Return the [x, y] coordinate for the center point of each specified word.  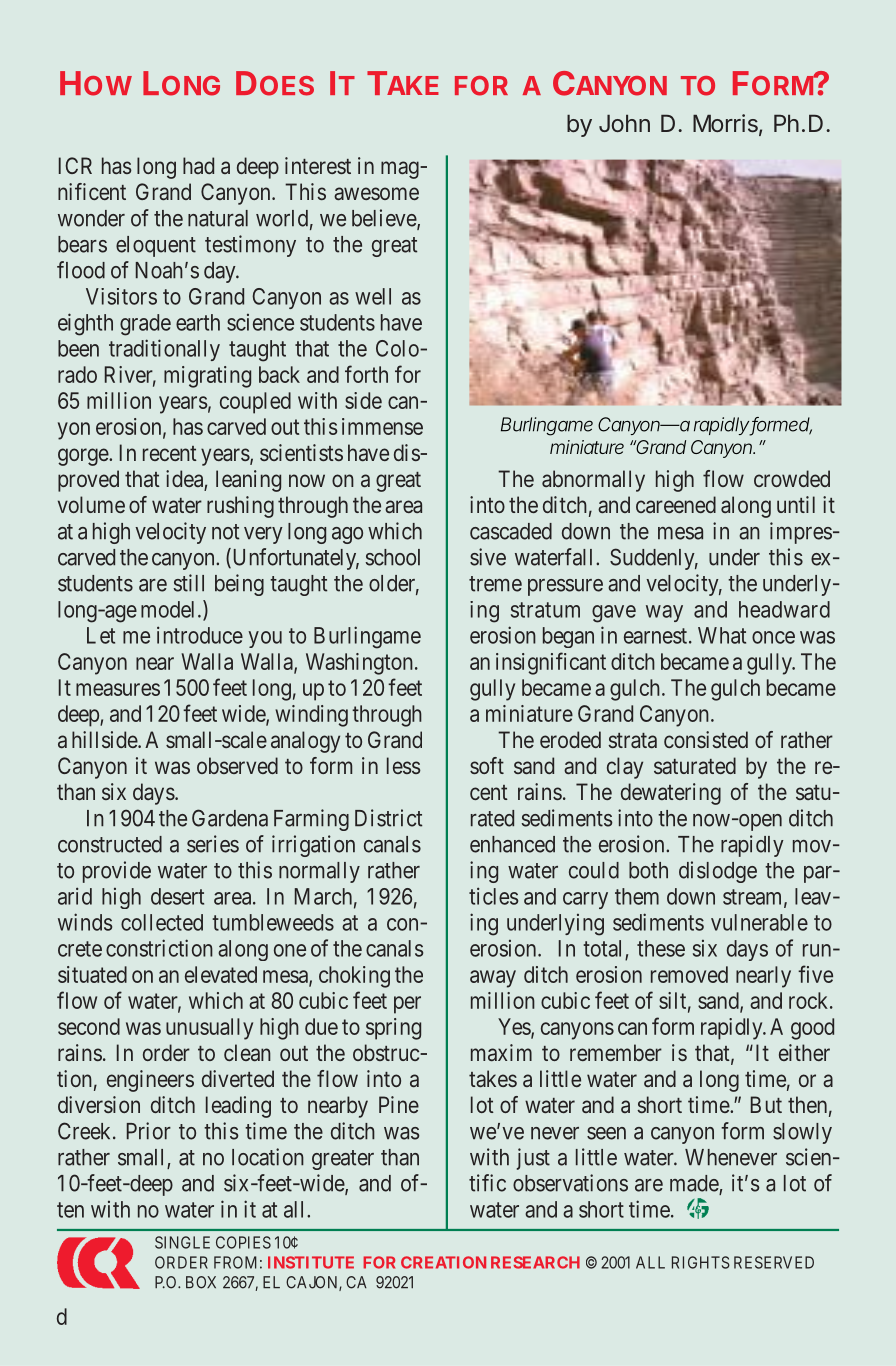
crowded [792, 478]
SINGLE [182, 1242]
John [624, 123]
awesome [376, 193]
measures [118, 689]
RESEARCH [535, 1262]
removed [689, 974]
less [404, 765]
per [407, 1005]
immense [382, 426]
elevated [221, 974]
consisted [706, 739]
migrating [207, 377]
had [198, 165]
